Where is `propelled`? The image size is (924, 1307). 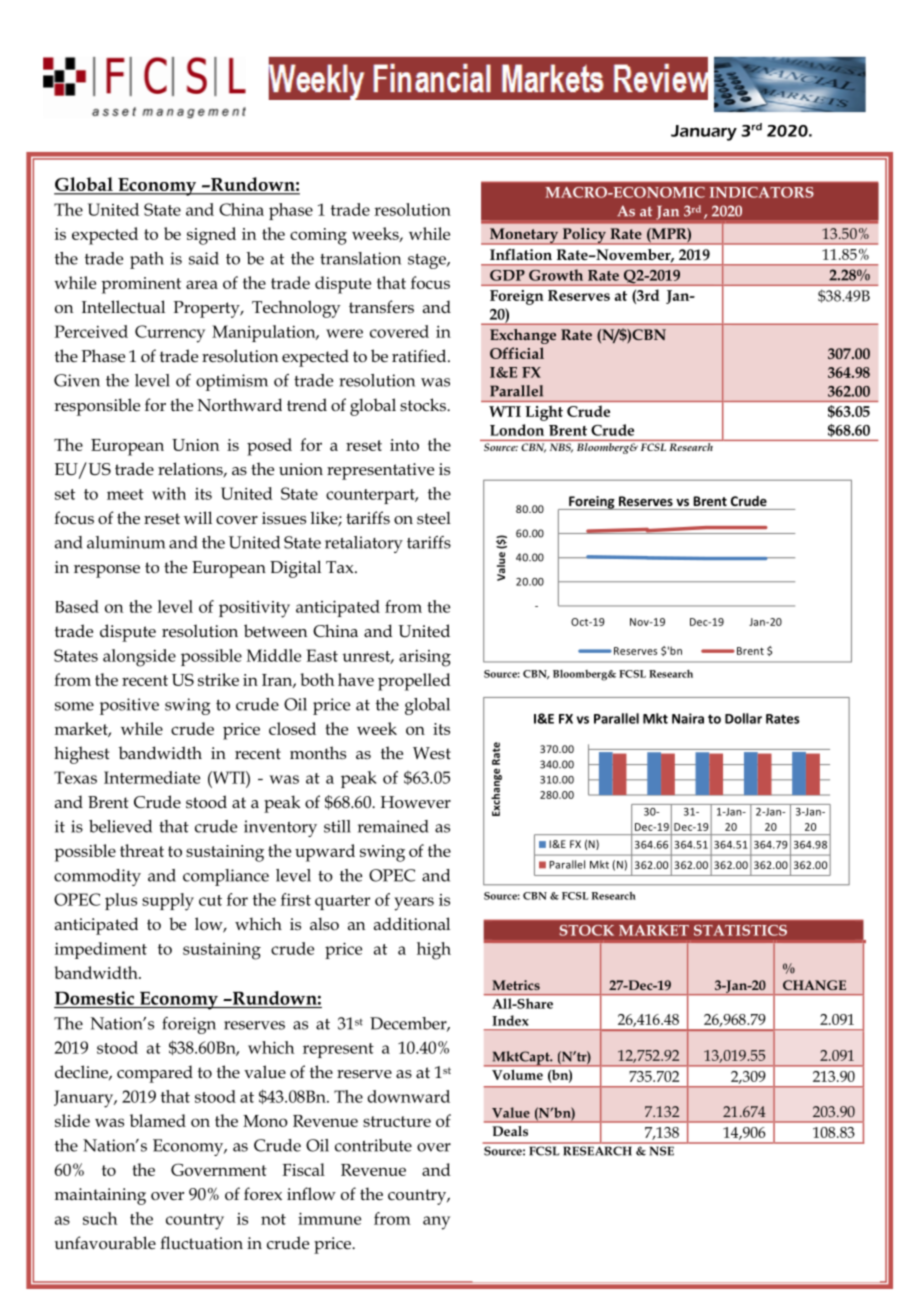
propelled is located at coordinates (414, 682).
